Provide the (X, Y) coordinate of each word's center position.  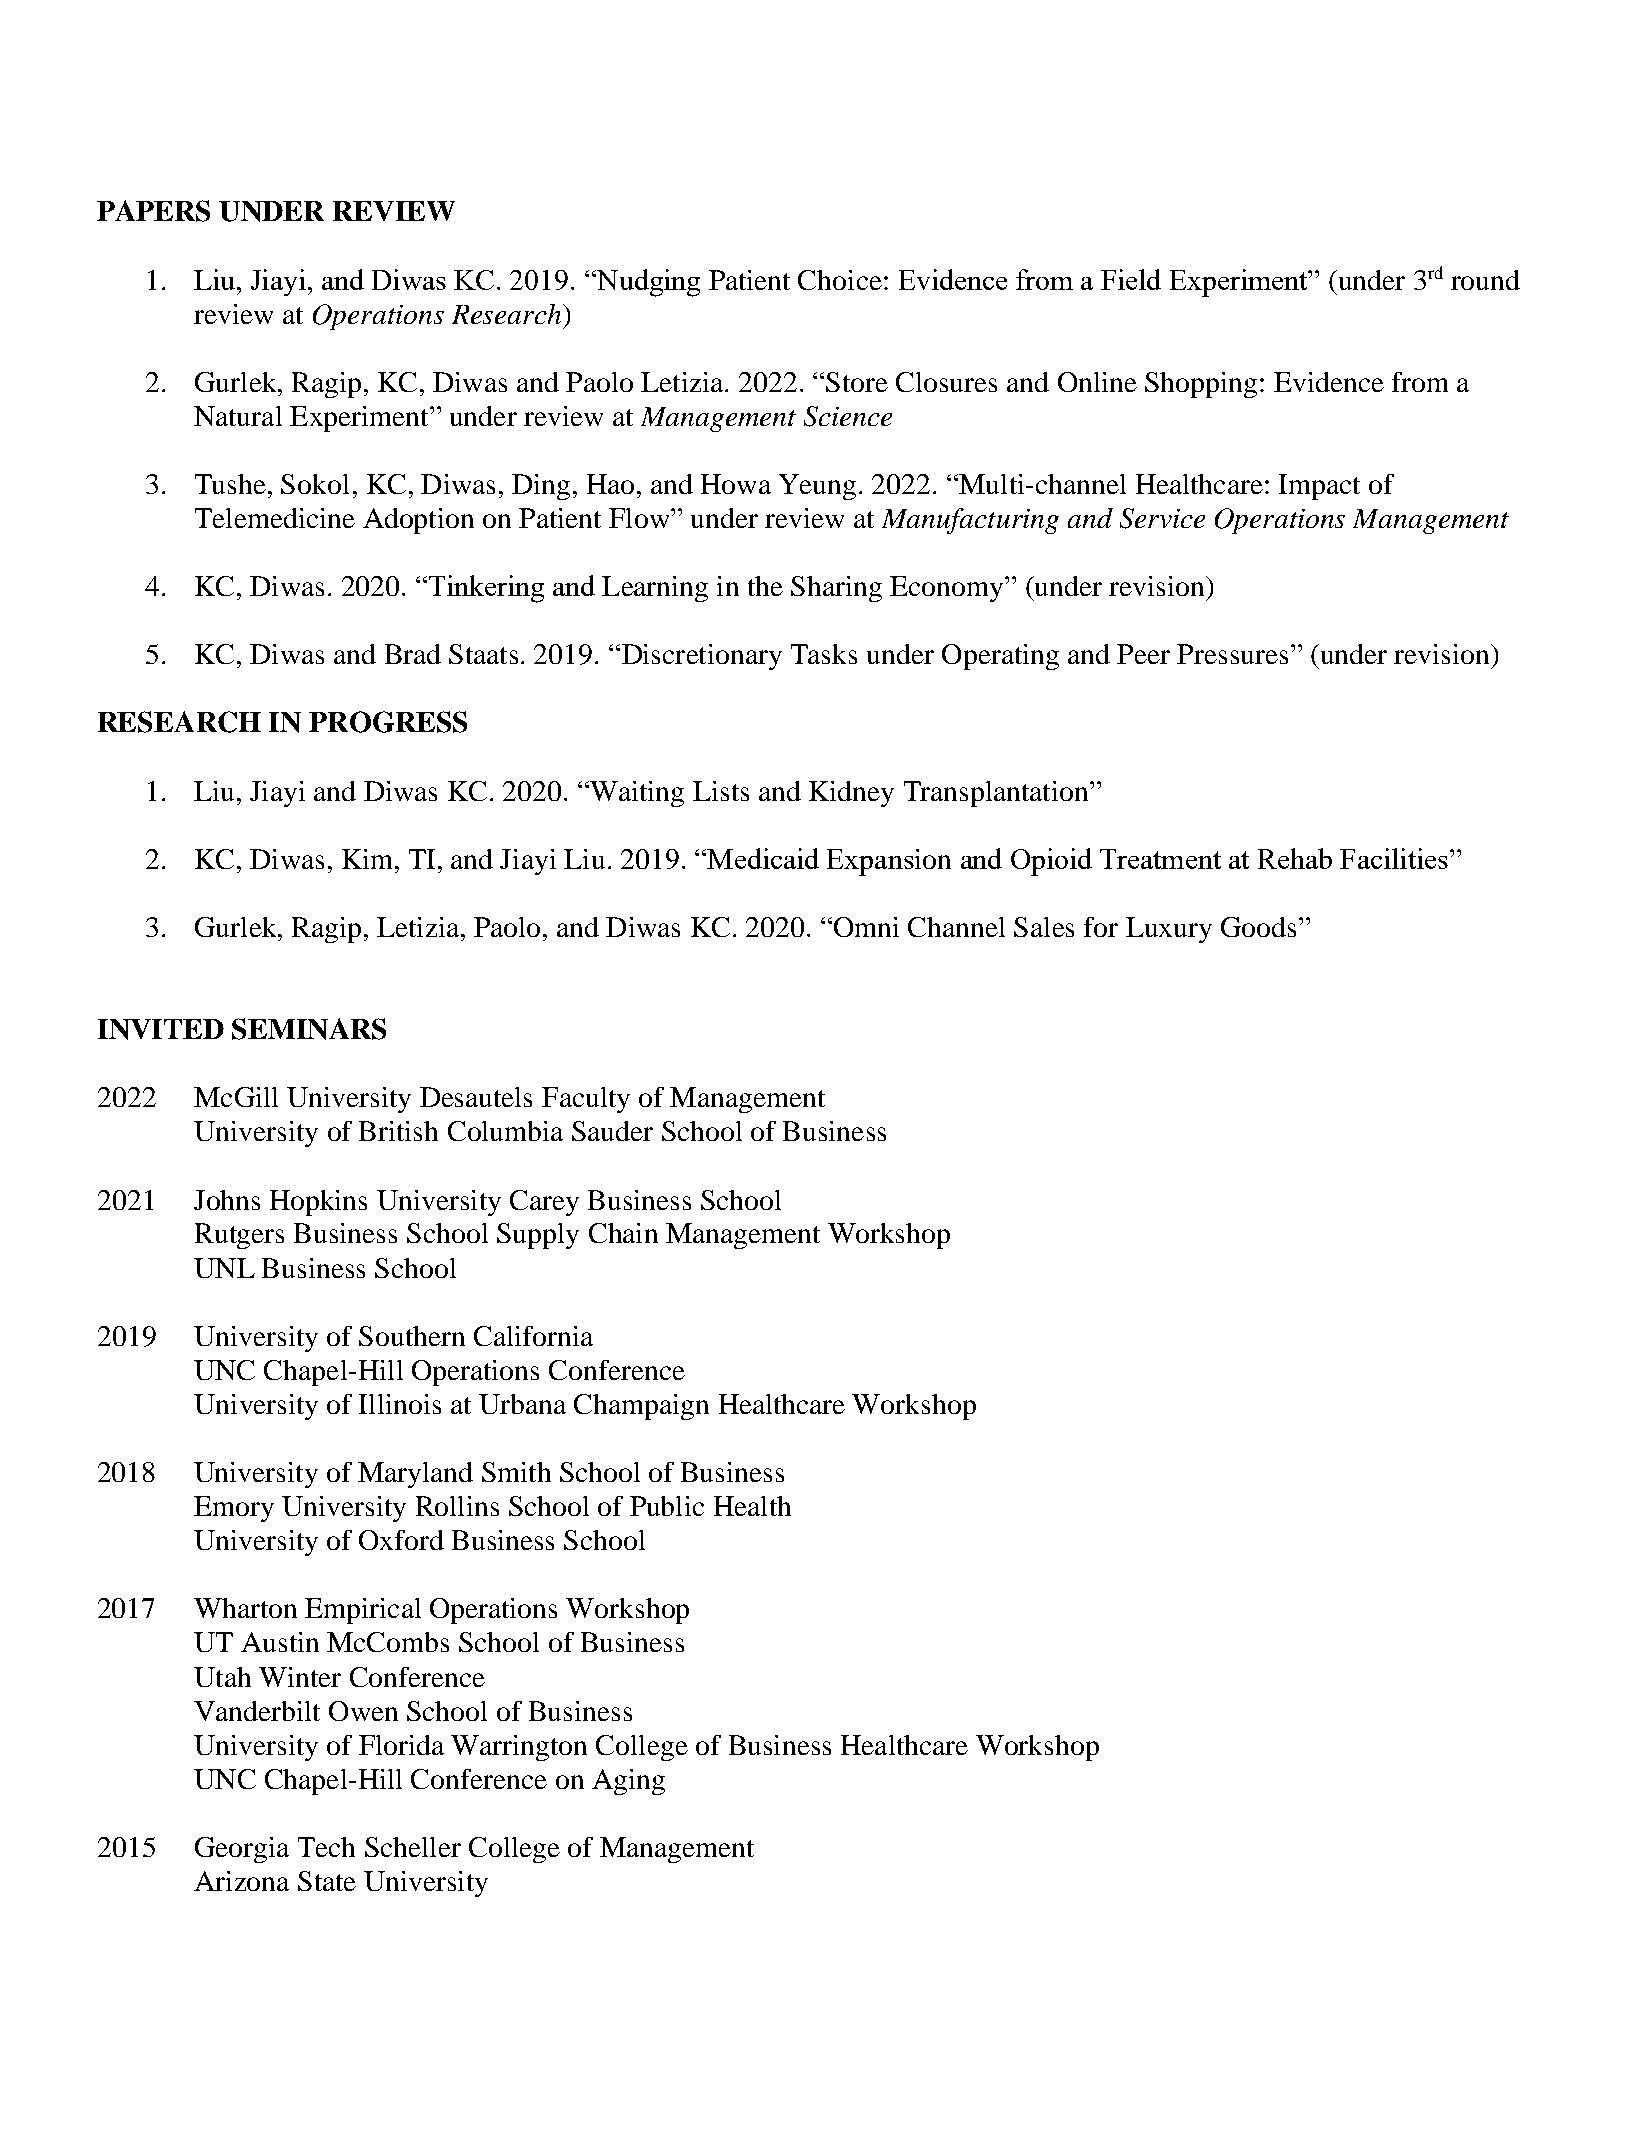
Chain (623, 1233)
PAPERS (153, 211)
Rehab (1295, 858)
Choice (840, 280)
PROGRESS (388, 722)
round (1485, 280)
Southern (412, 1336)
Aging (628, 1782)
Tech (326, 1847)
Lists (721, 791)
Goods (1258, 927)
